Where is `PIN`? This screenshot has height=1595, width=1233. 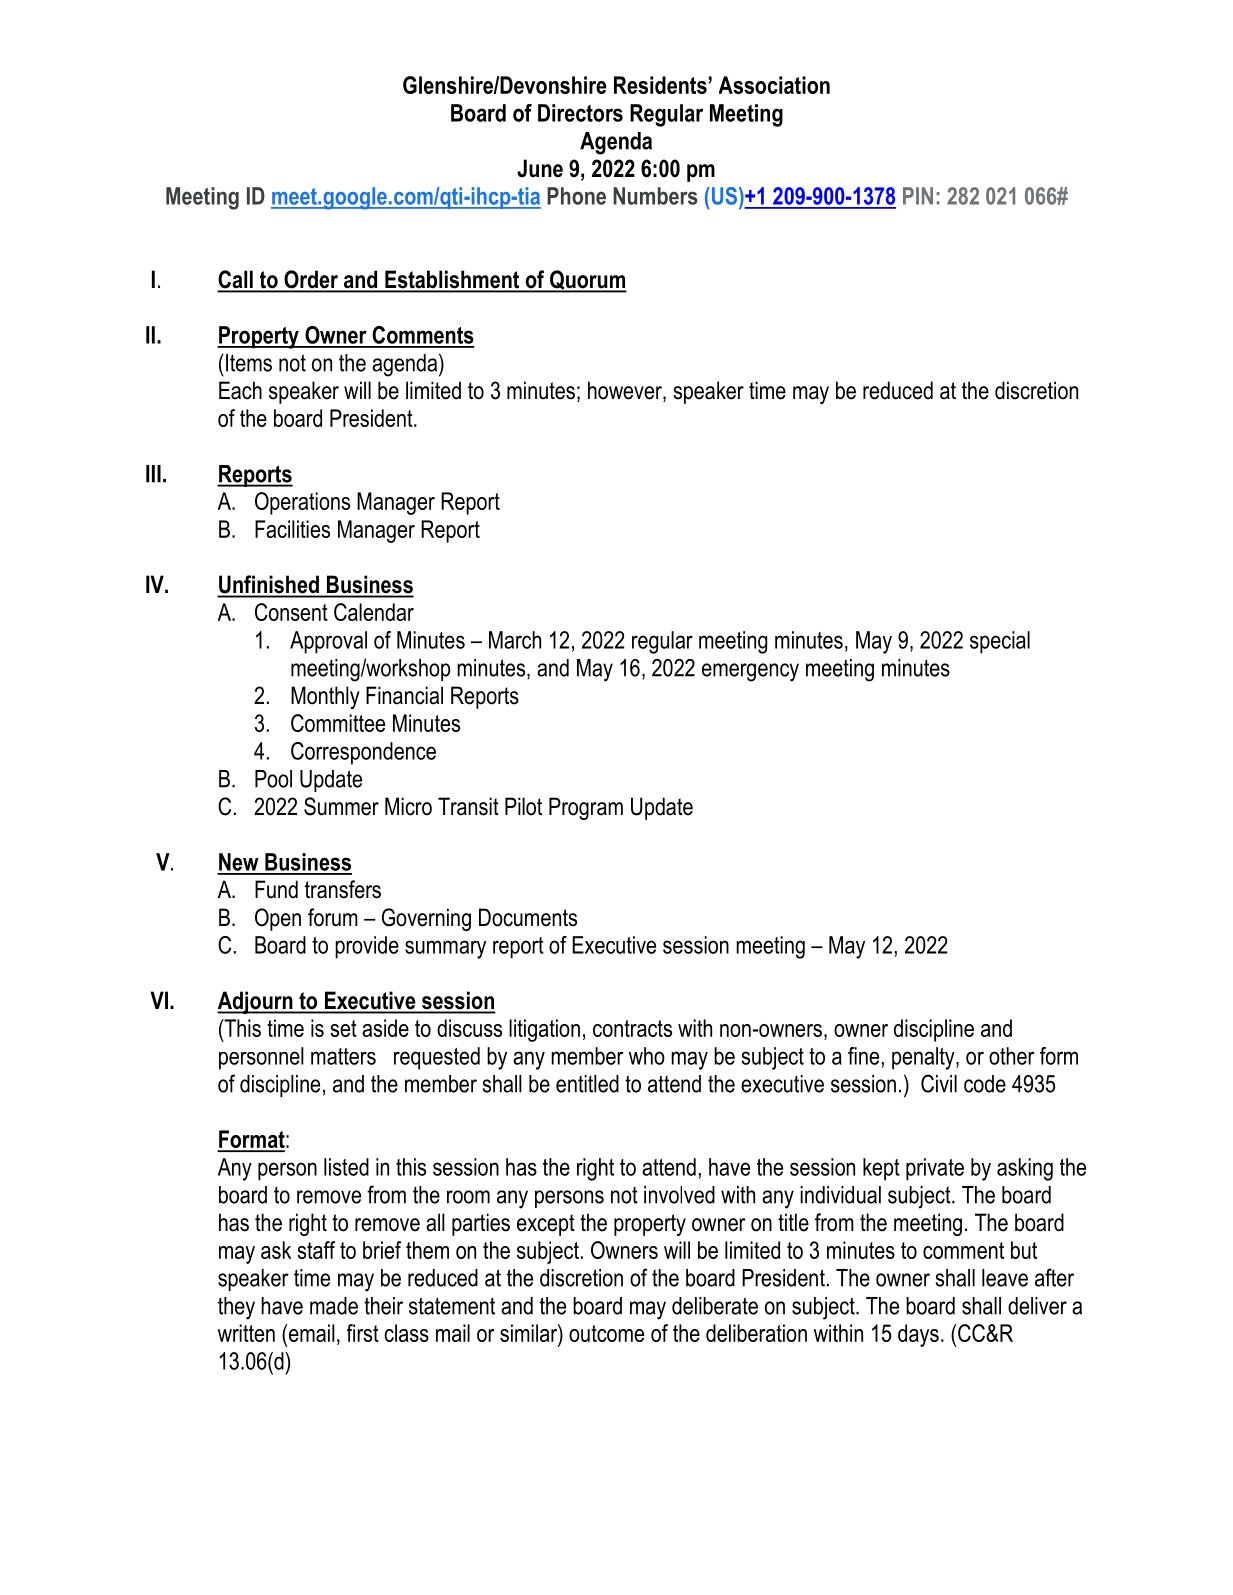
PIN is located at coordinates (918, 196).
